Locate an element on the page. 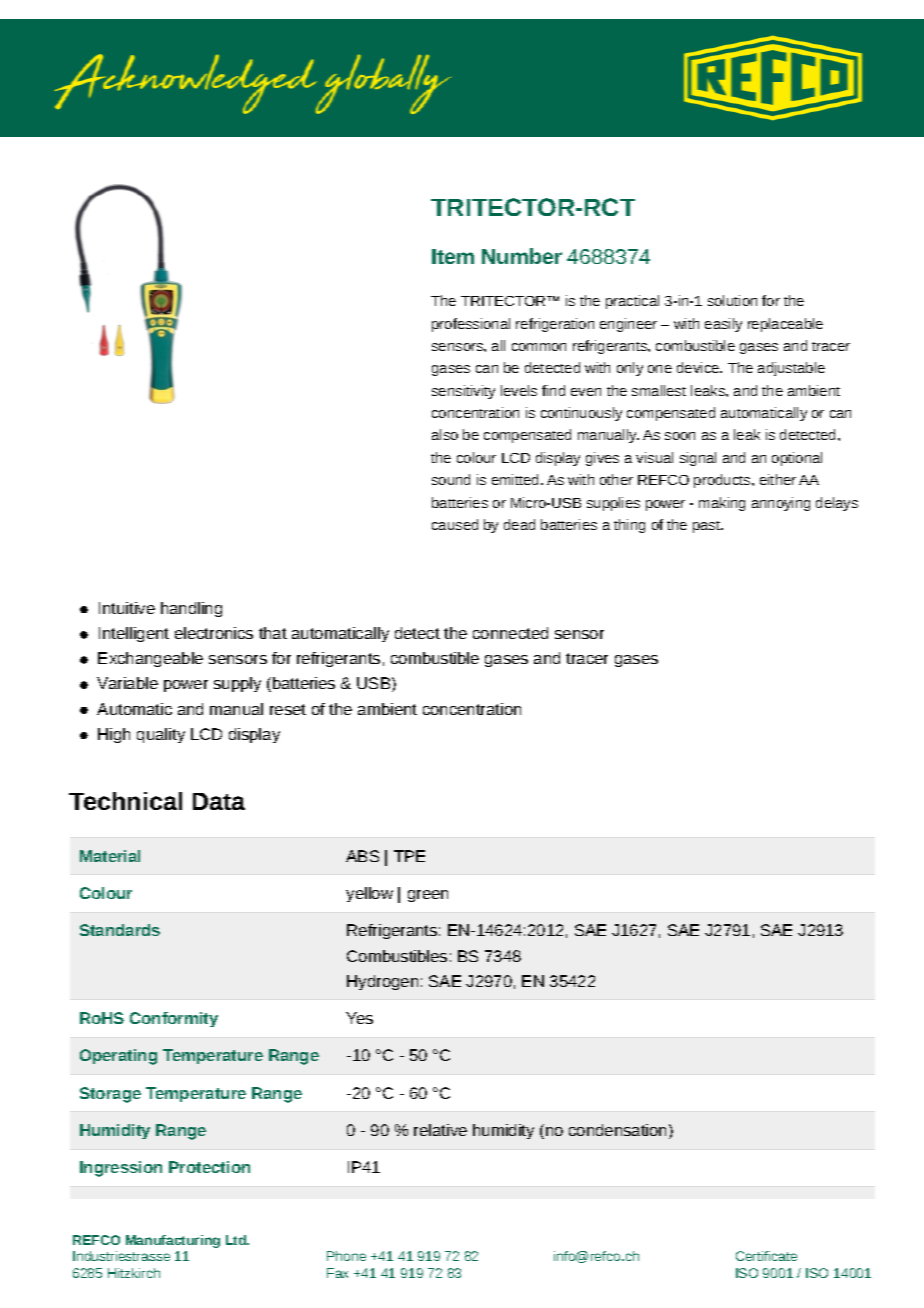 The image size is (924, 1308). Data is located at coordinates (219, 801).
